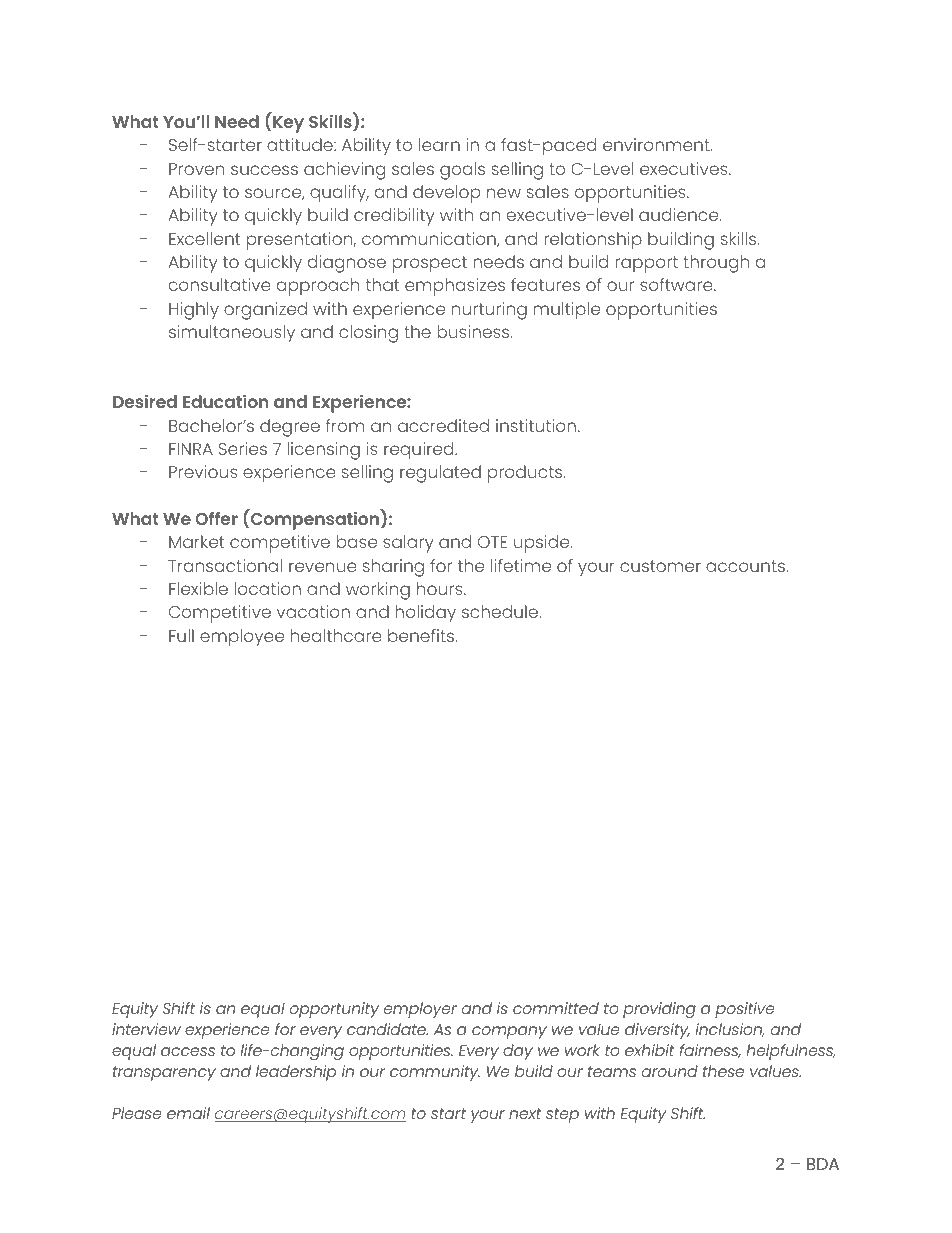 This image has height=1233, width=952. What do you see at coordinates (746, 566) in the image?
I see `accounts` at bounding box center [746, 566].
